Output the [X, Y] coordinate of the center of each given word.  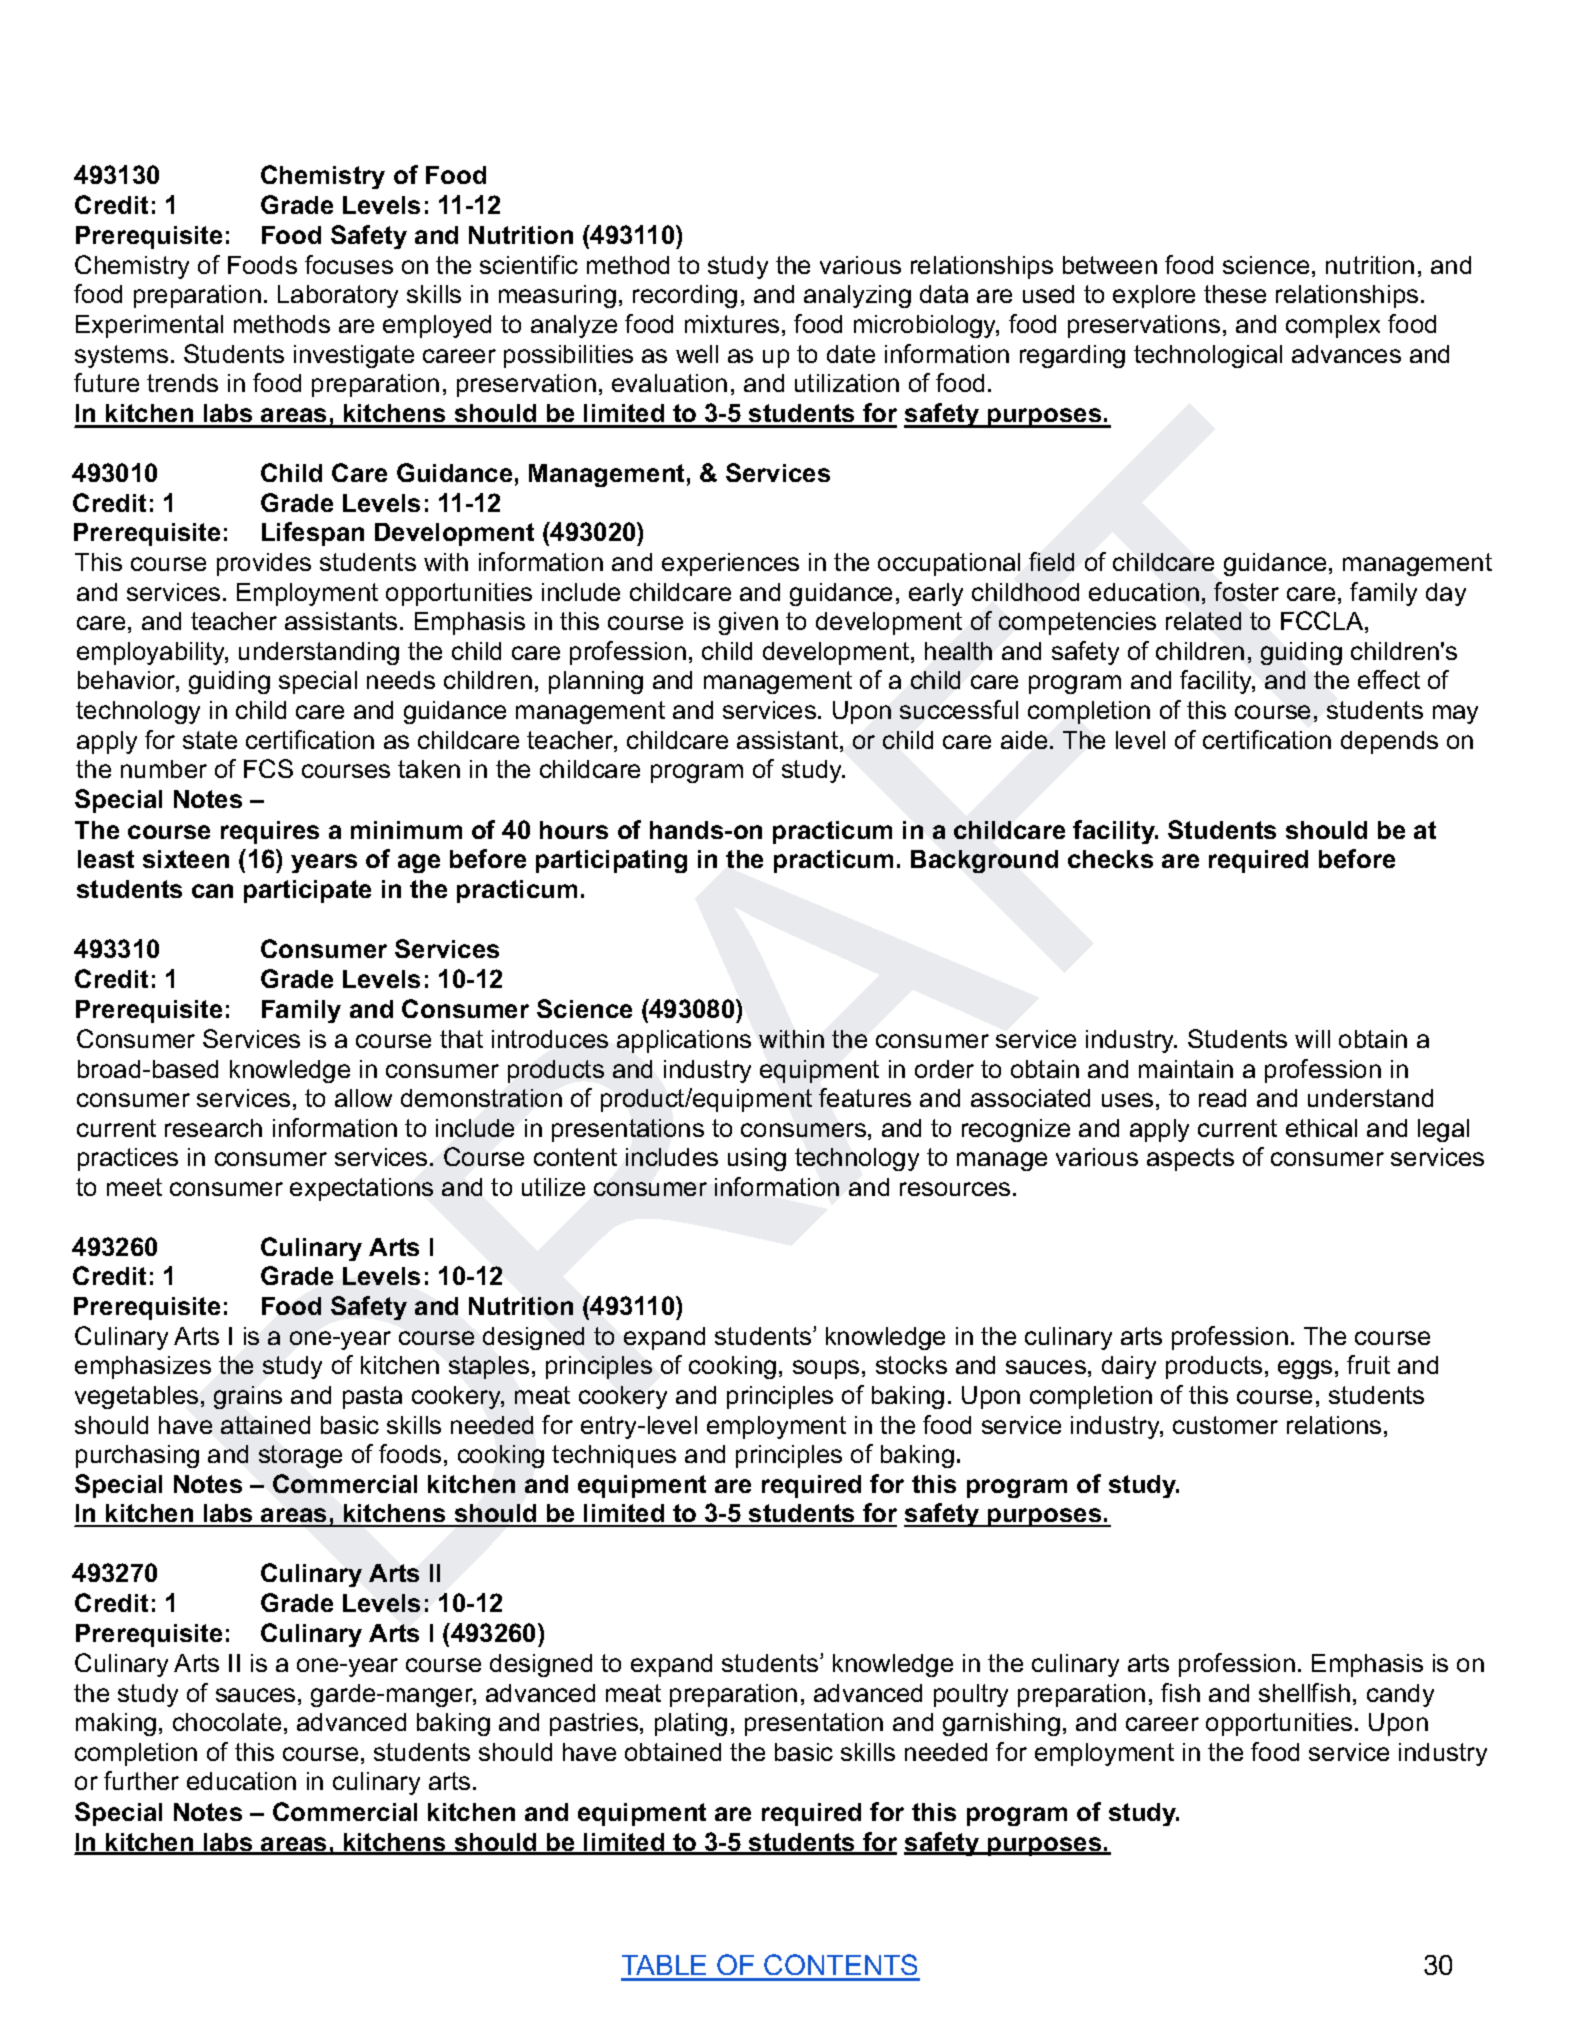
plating [691, 1724]
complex [1333, 326]
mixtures [732, 324]
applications [684, 1041]
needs [401, 680]
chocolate [227, 1722]
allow [363, 1098]
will [1312, 1039]
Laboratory [338, 296]
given [748, 623]
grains [248, 1397]
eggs [1305, 1369]
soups [826, 1369]
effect [1389, 679]
